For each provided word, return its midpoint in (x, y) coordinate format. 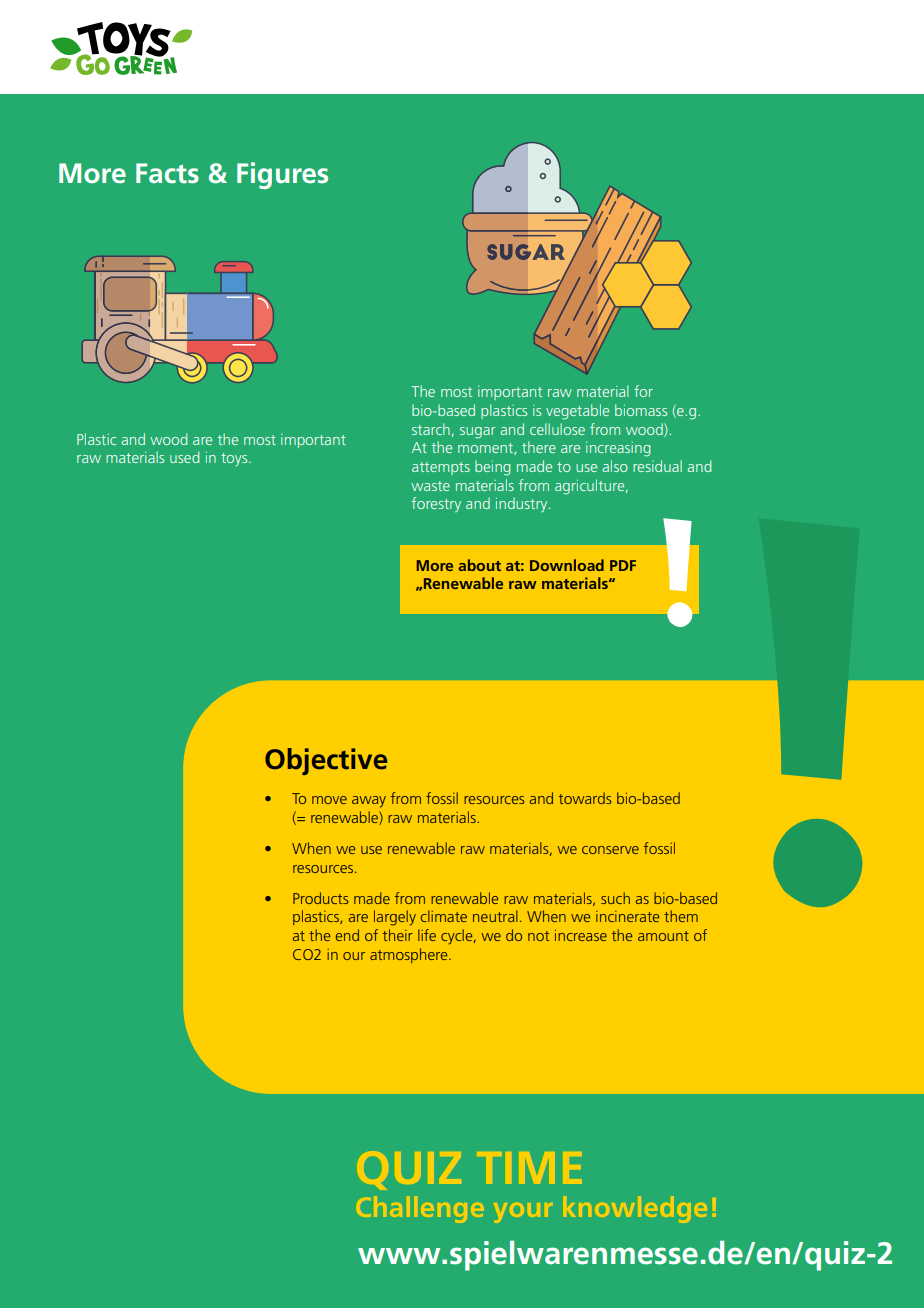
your (524, 1213)
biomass (641, 410)
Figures (282, 175)
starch (431, 429)
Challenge (421, 1209)
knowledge (636, 1209)
